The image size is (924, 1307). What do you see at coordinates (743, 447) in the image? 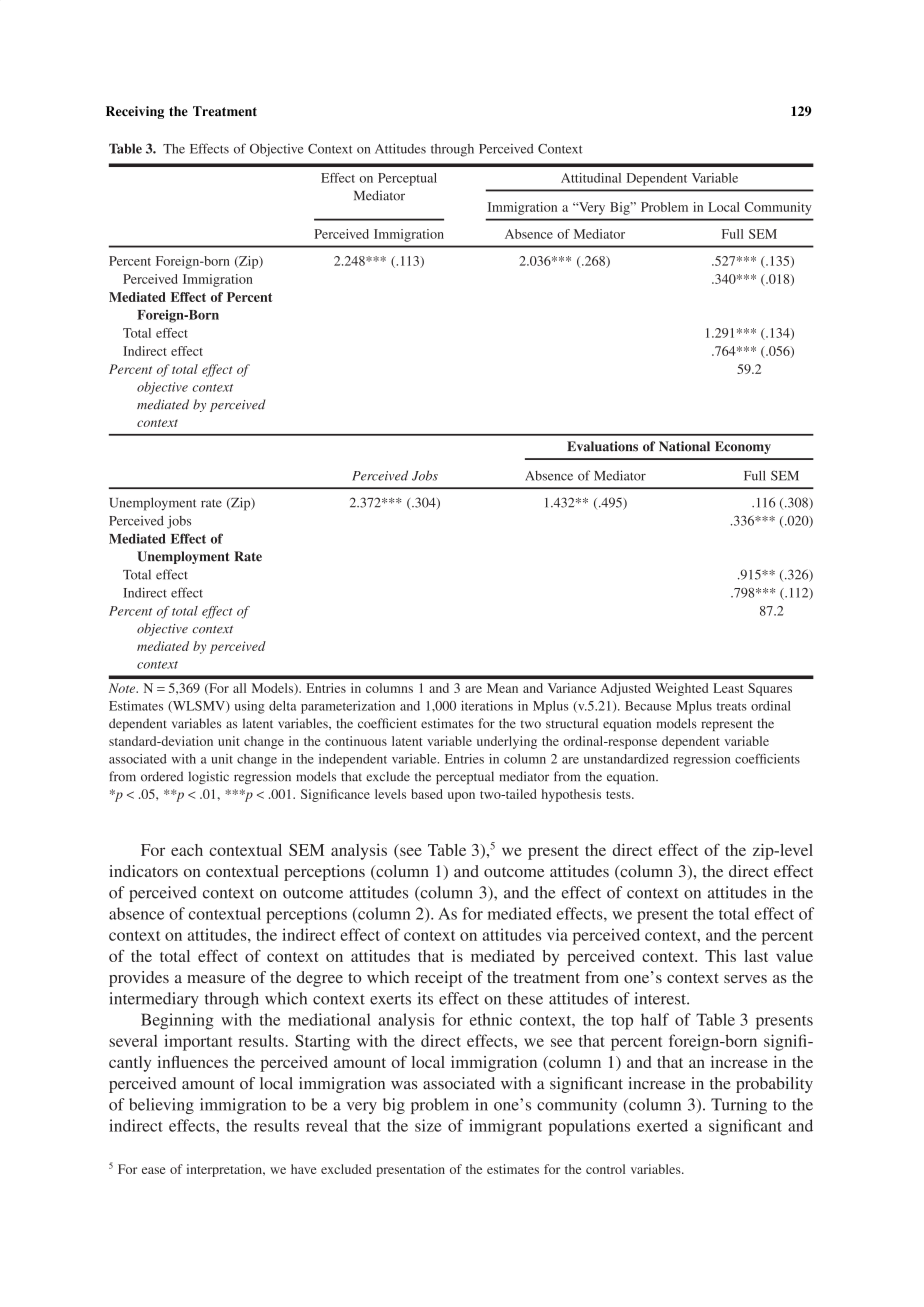
I see `Economy` at bounding box center [743, 447].
